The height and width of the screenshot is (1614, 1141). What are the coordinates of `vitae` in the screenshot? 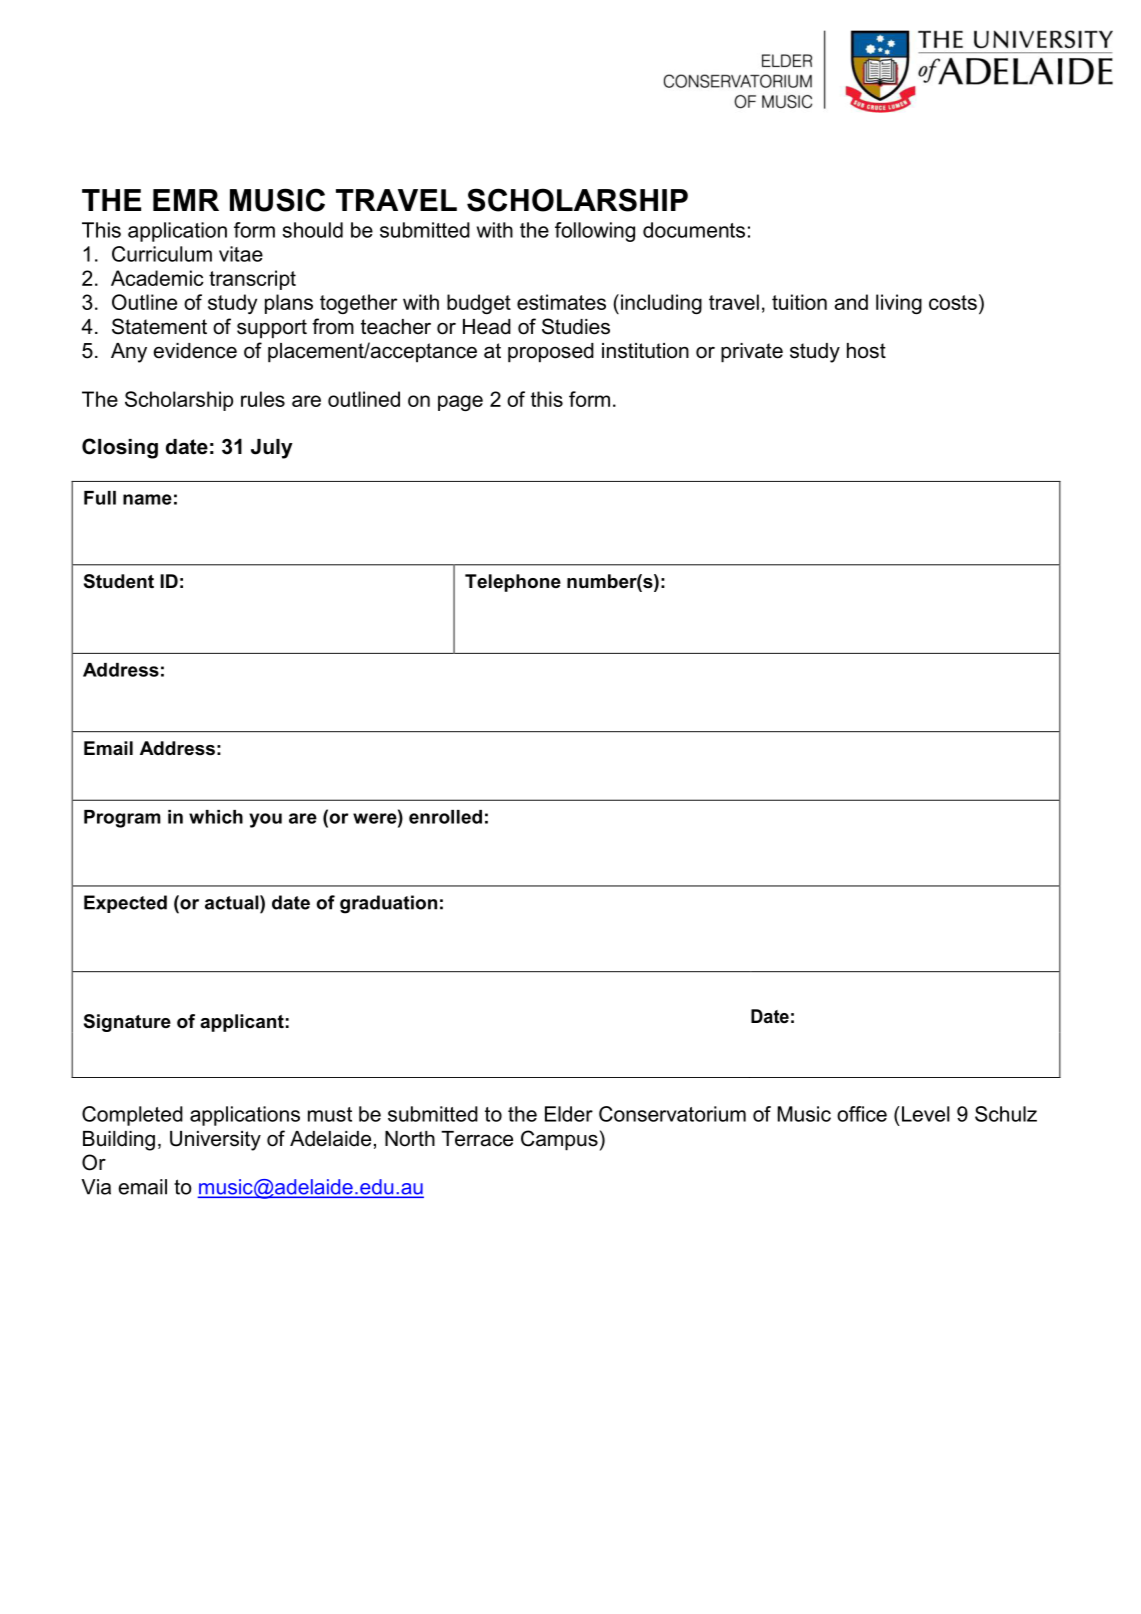 It's located at (241, 254).
